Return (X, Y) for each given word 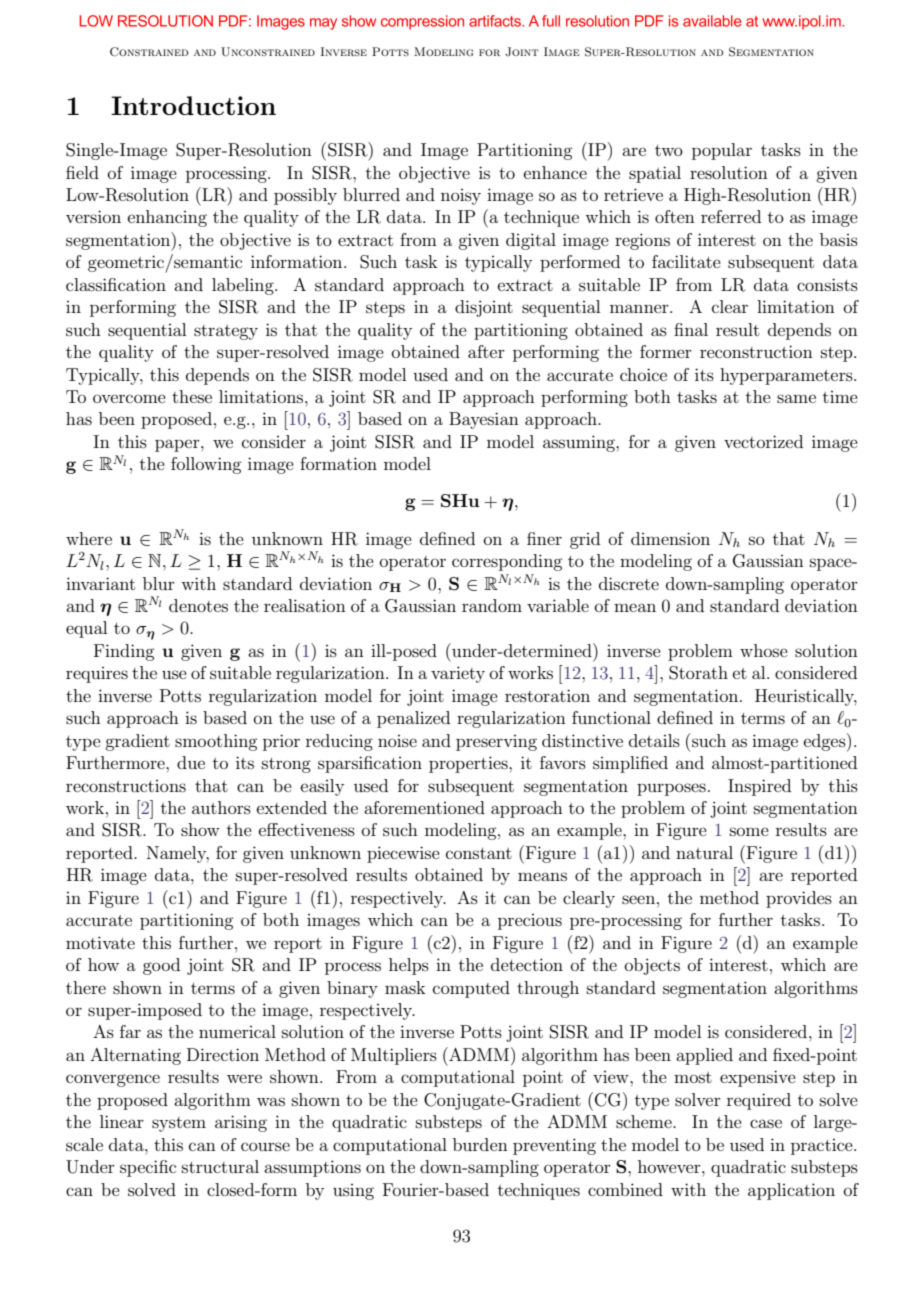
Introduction (193, 105)
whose (764, 650)
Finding (124, 652)
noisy (461, 197)
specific (148, 1168)
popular (722, 151)
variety (458, 674)
